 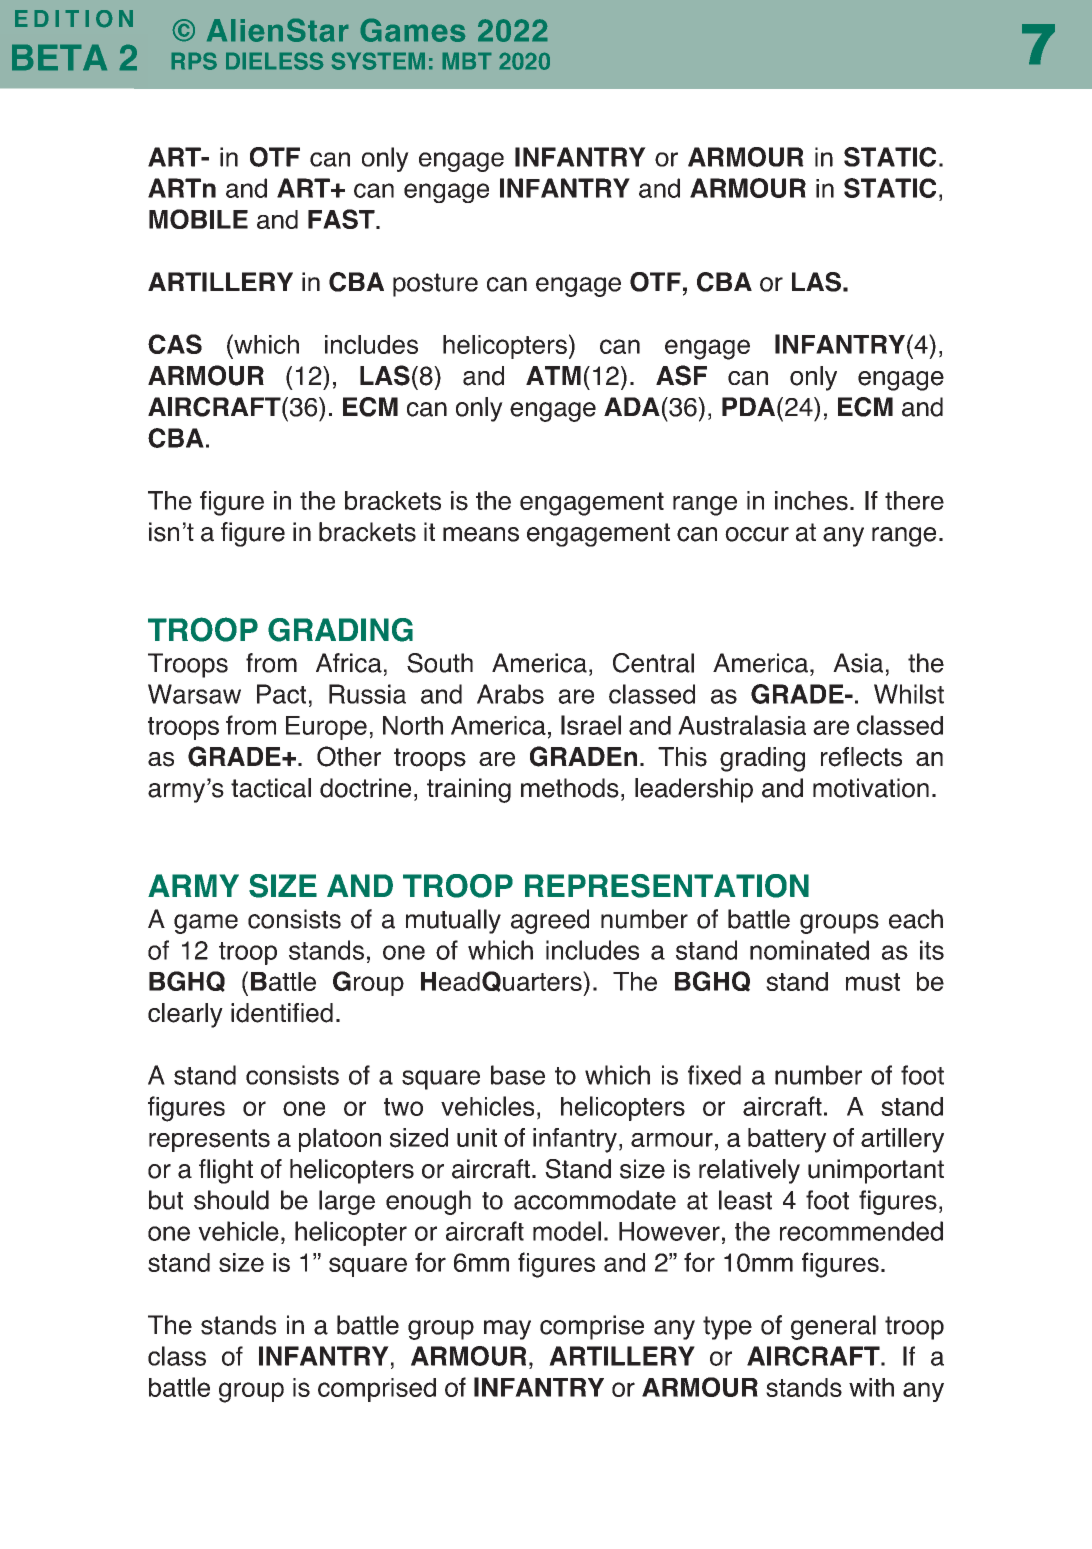 I want to click on but, so click(x=166, y=1200).
